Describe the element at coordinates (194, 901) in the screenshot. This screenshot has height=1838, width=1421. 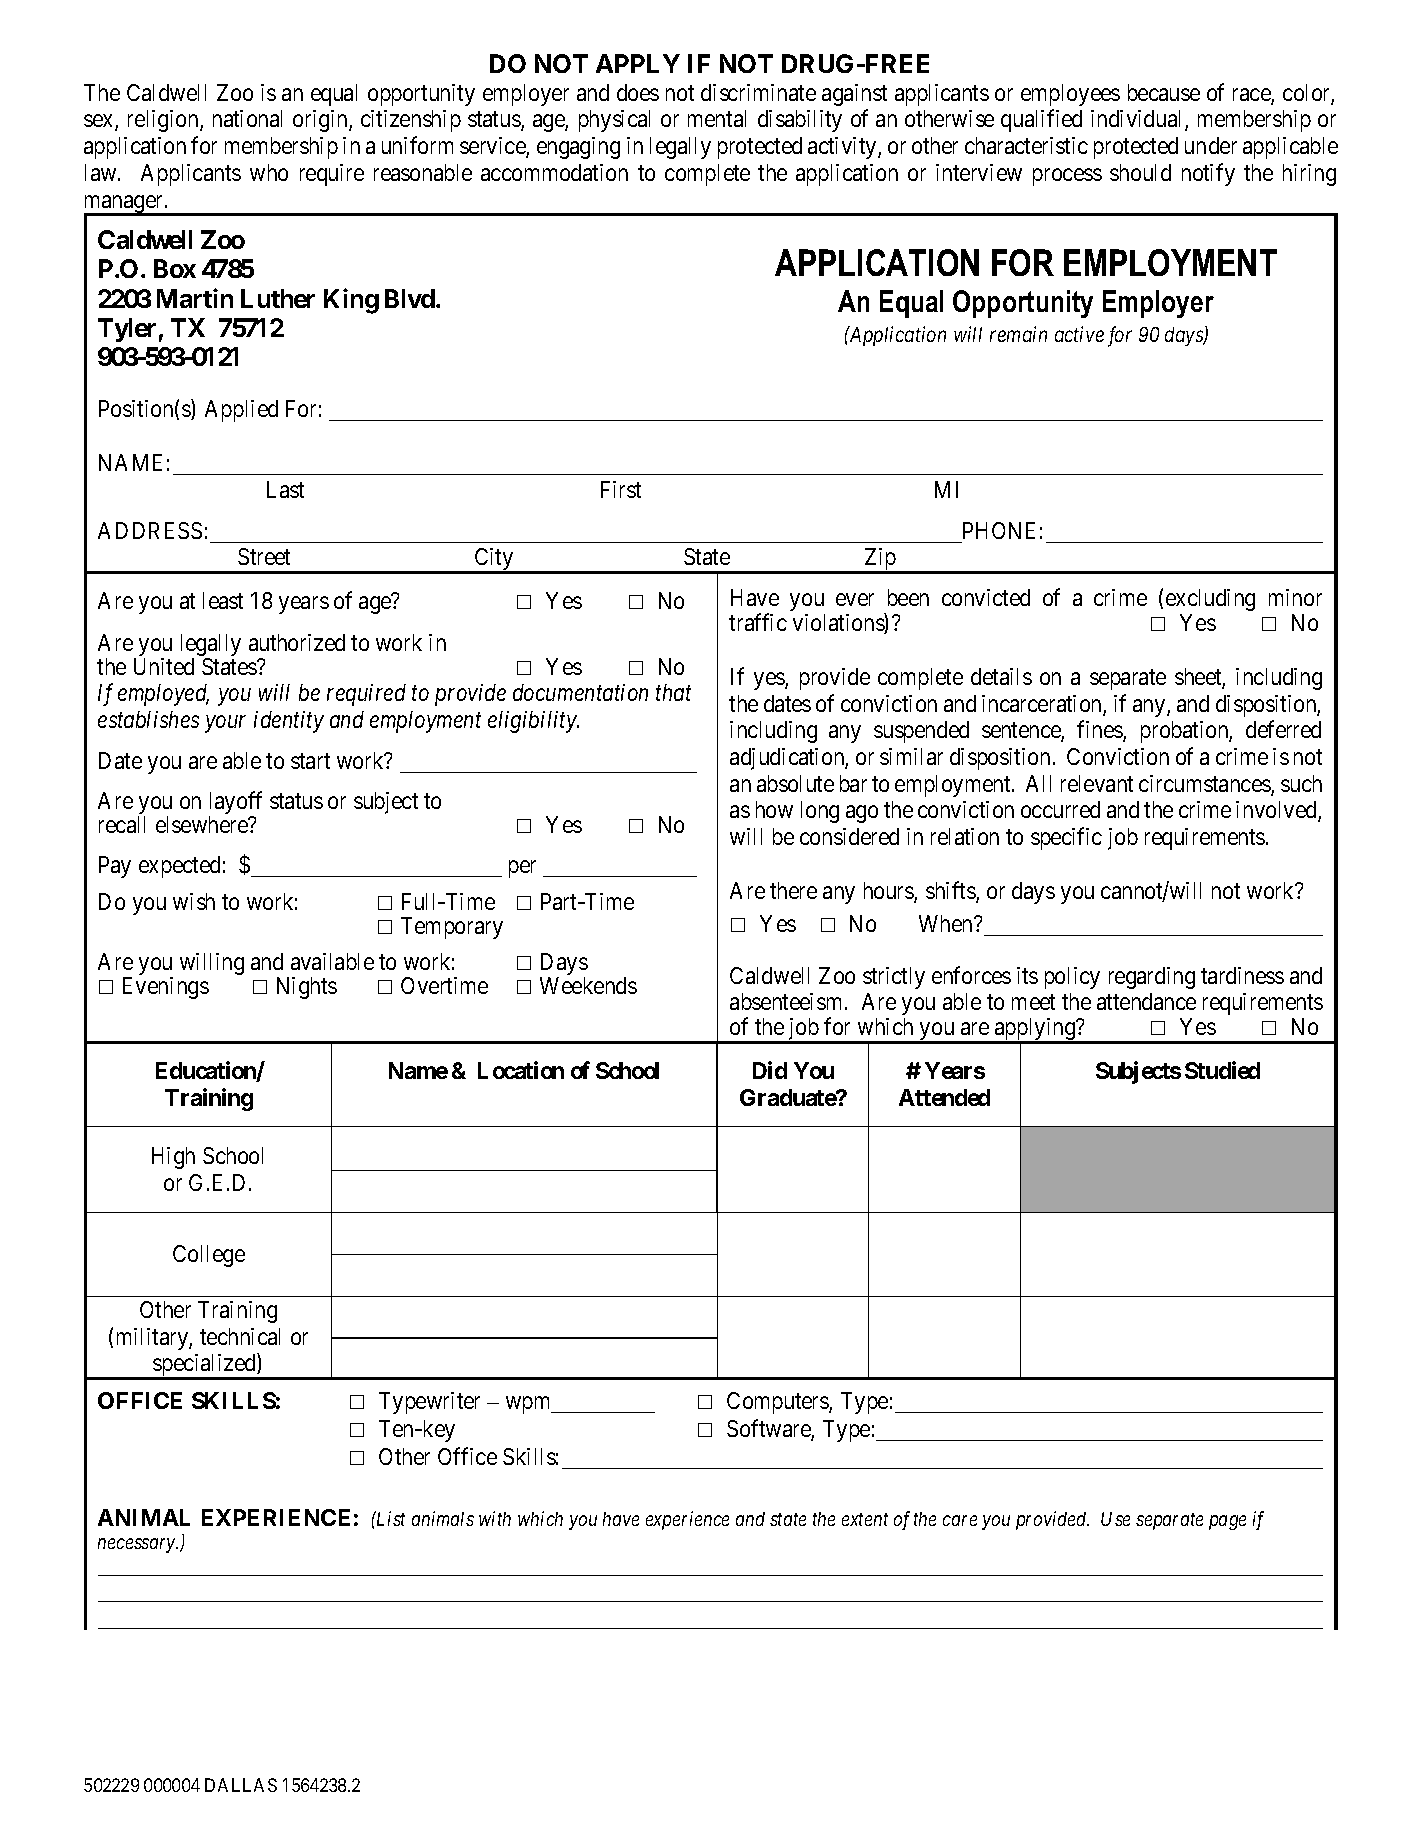
I see `wish` at that location.
